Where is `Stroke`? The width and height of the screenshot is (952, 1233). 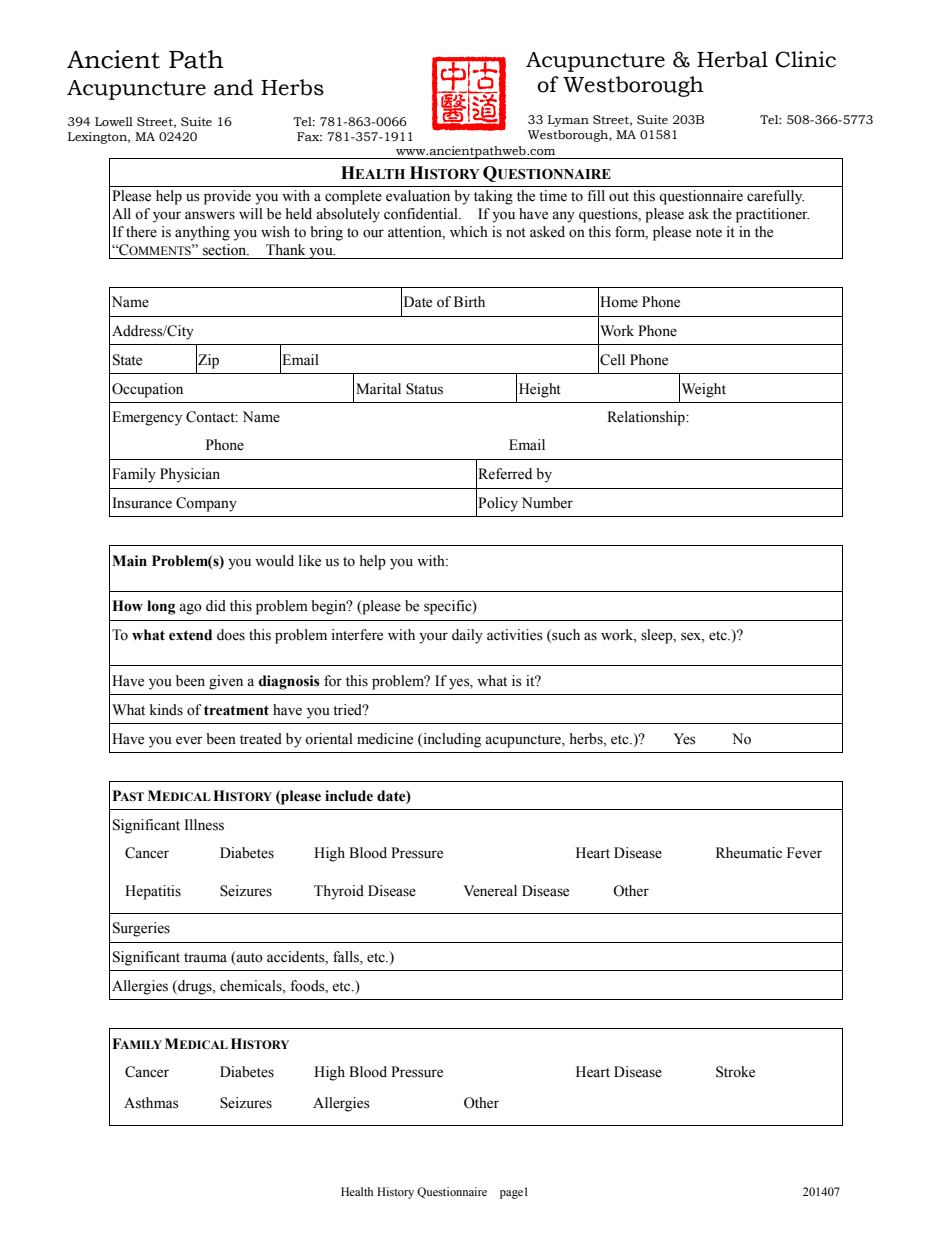
Stroke is located at coordinates (735, 1072).
